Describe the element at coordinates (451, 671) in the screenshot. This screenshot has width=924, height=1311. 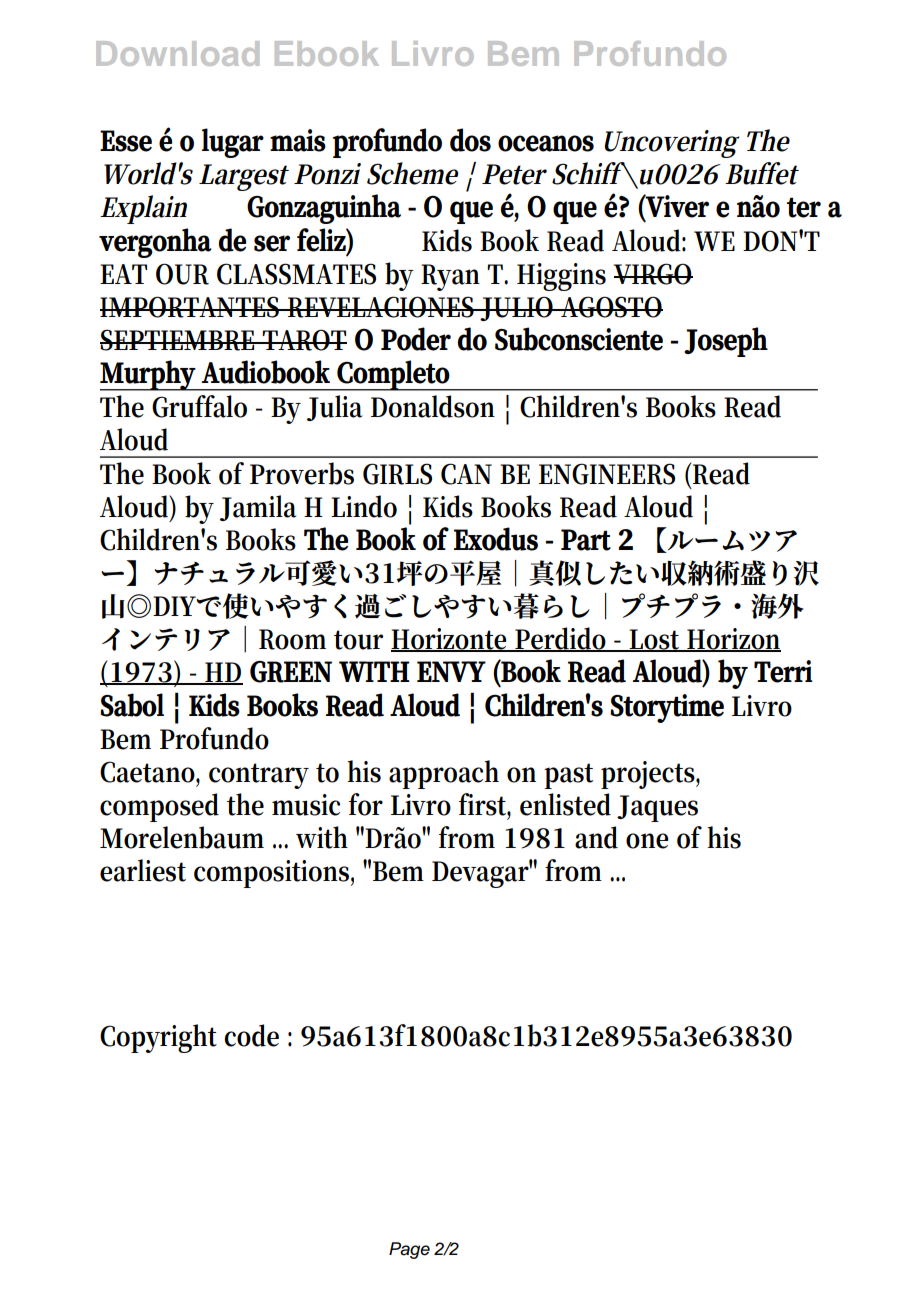
I see `ENVY` at that location.
